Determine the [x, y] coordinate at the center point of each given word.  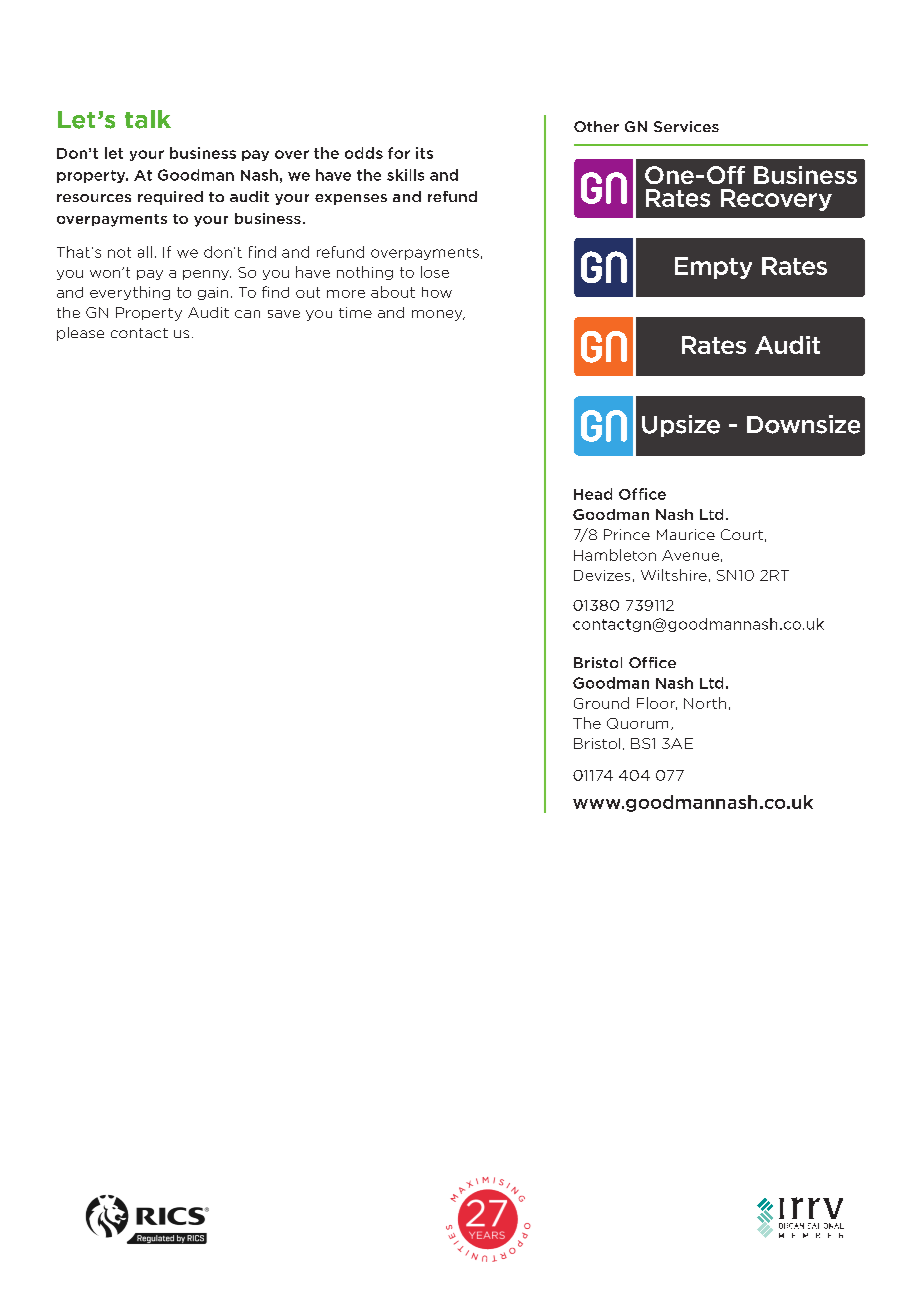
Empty [713, 268]
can [247, 314]
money [438, 315]
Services [686, 126]
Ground [601, 703]
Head [593, 494]
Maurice [686, 534]
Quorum [637, 723]
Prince [627, 534]
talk [148, 119]
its [424, 153]
